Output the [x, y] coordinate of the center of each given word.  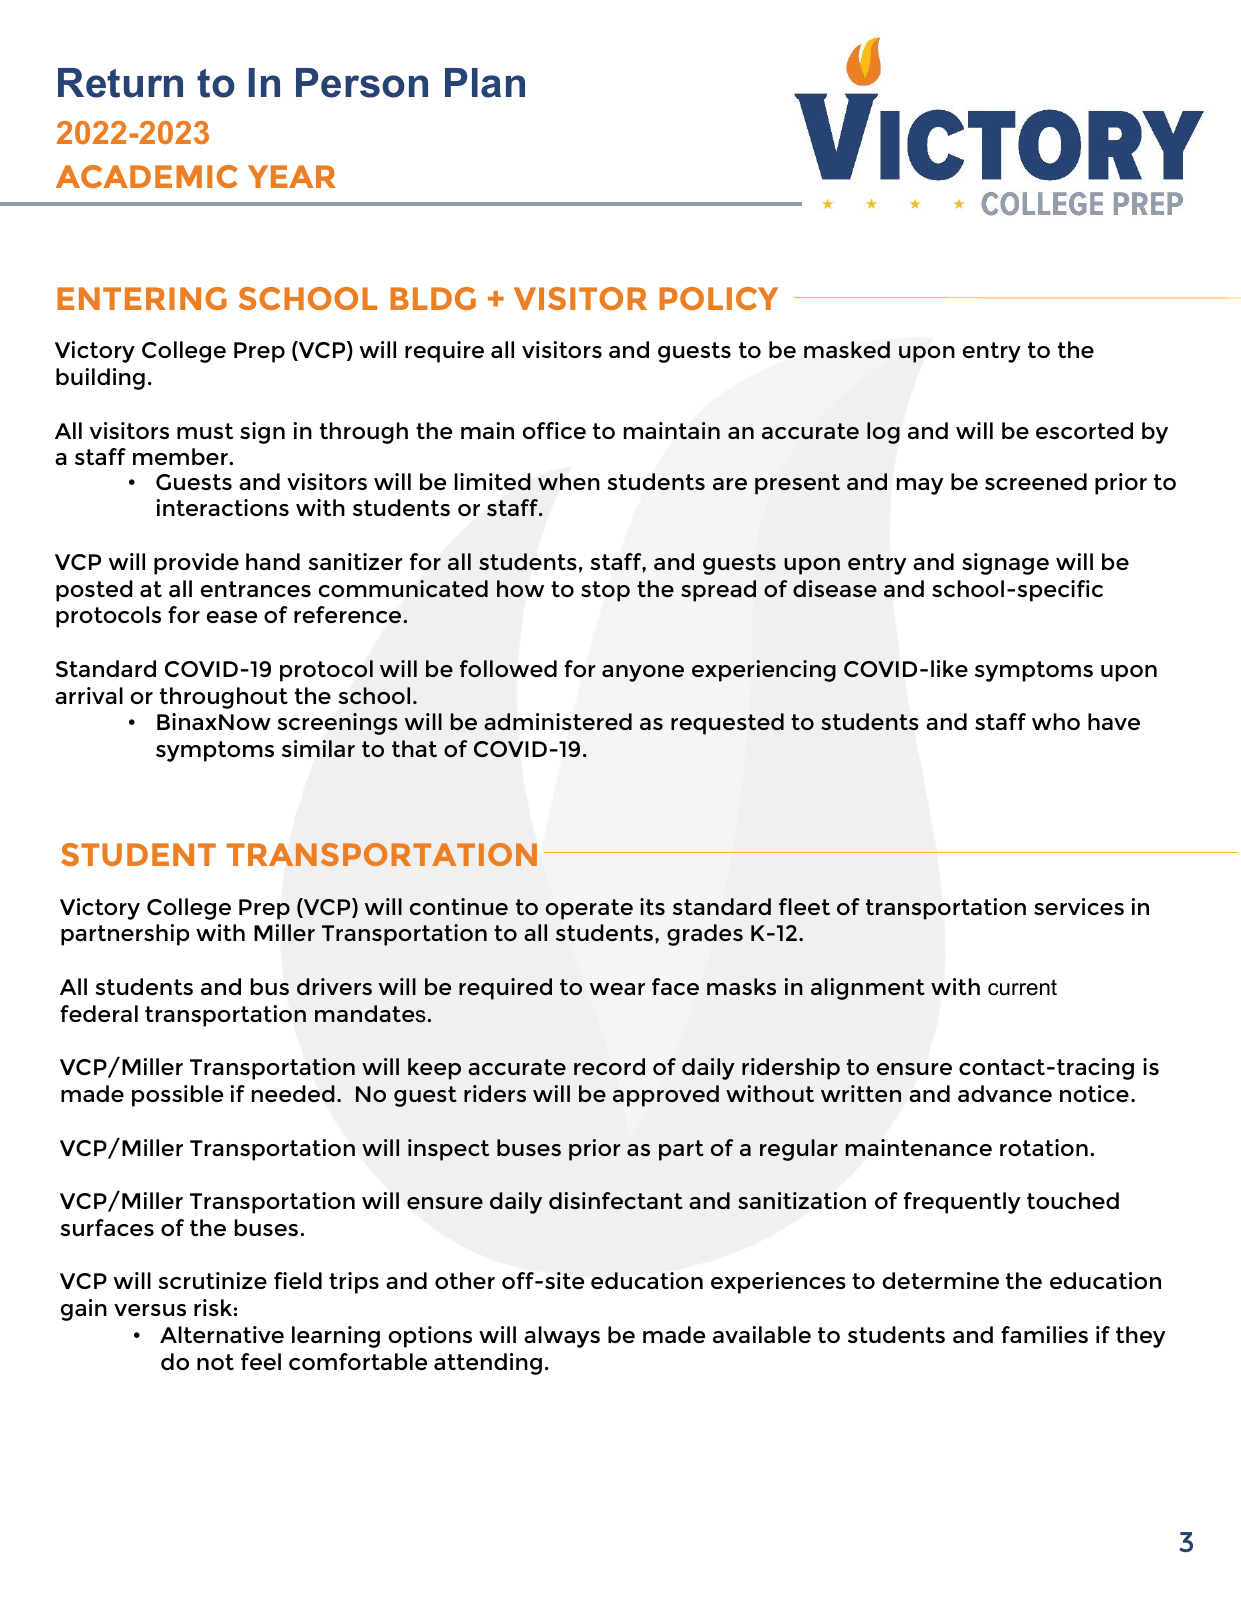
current [1022, 987]
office [554, 430]
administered [558, 721]
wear [617, 989]
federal [99, 1013]
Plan [485, 83]
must [205, 431]
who [1056, 721]
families [1044, 1334]
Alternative [222, 1334]
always [562, 1337]
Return [120, 83]
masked [847, 349]
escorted [1084, 430]
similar [318, 749]
